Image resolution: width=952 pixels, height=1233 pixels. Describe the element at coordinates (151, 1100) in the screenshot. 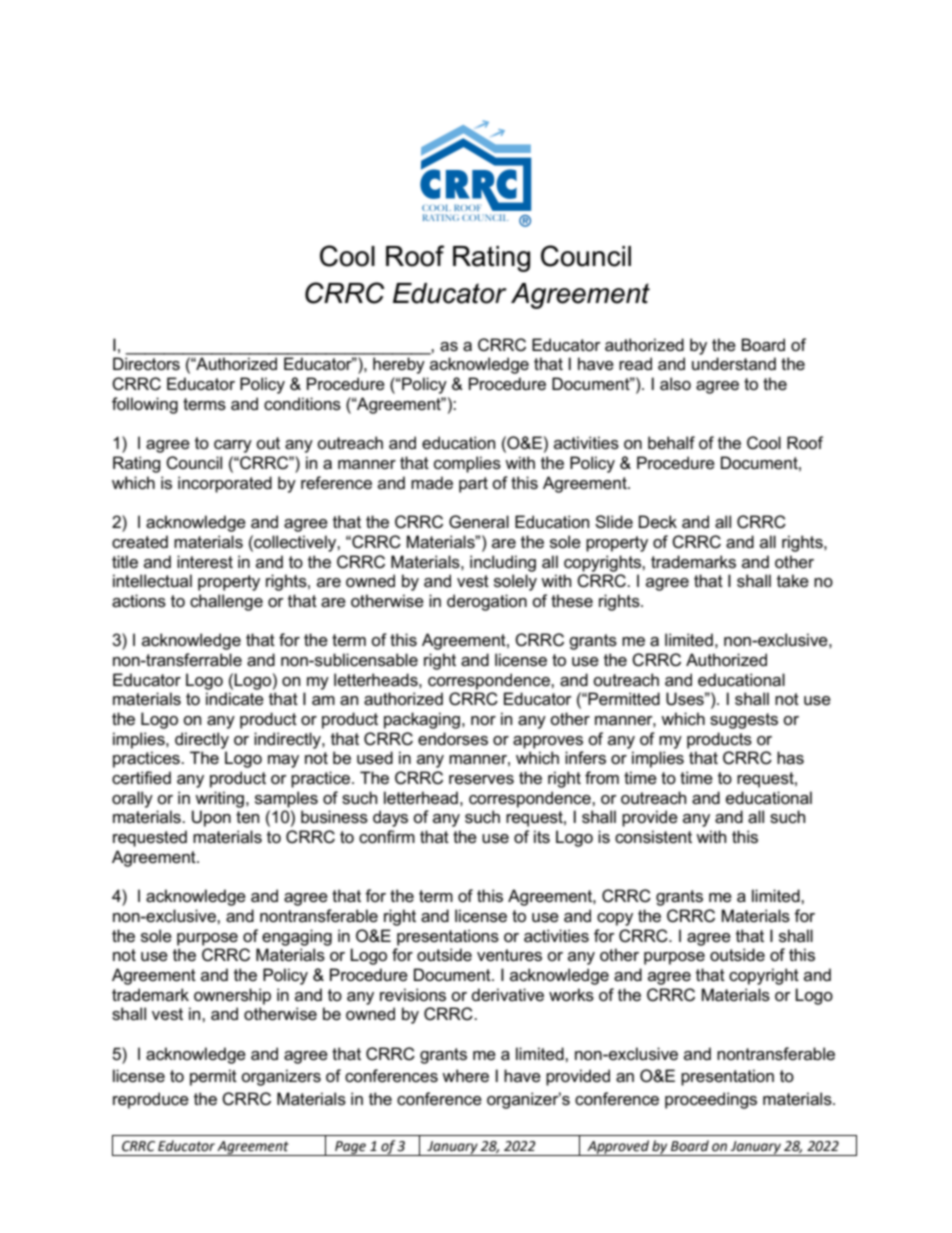

I see `reproduce` at that location.
